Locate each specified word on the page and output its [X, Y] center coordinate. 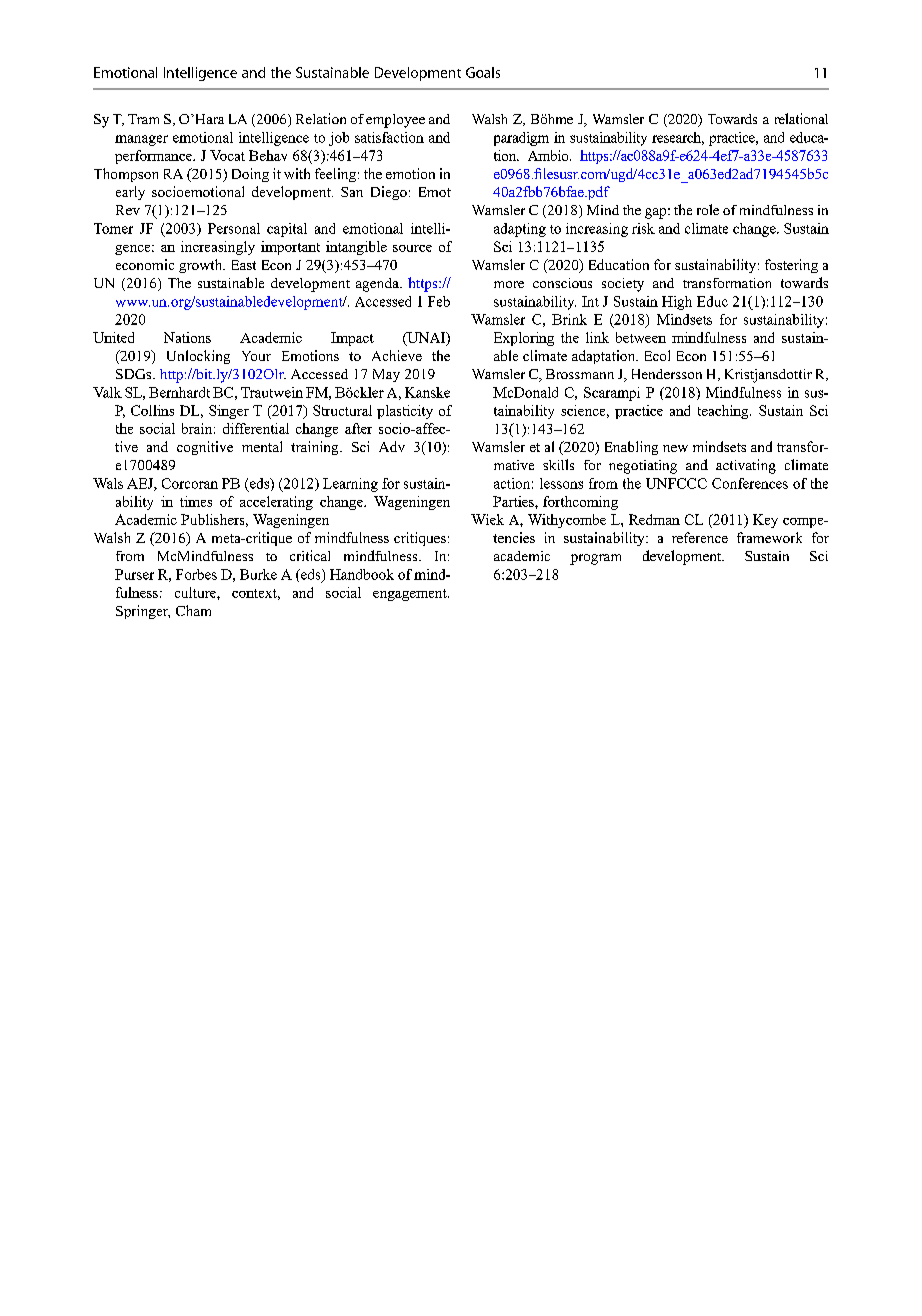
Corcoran [190, 483]
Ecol [657, 355]
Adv [392, 446]
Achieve [397, 355]
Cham [193, 610]
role [708, 209]
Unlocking [198, 357]
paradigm [521, 139]
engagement [411, 595]
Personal [234, 228]
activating [746, 466]
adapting [520, 230]
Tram [143, 119]
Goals [483, 72]
